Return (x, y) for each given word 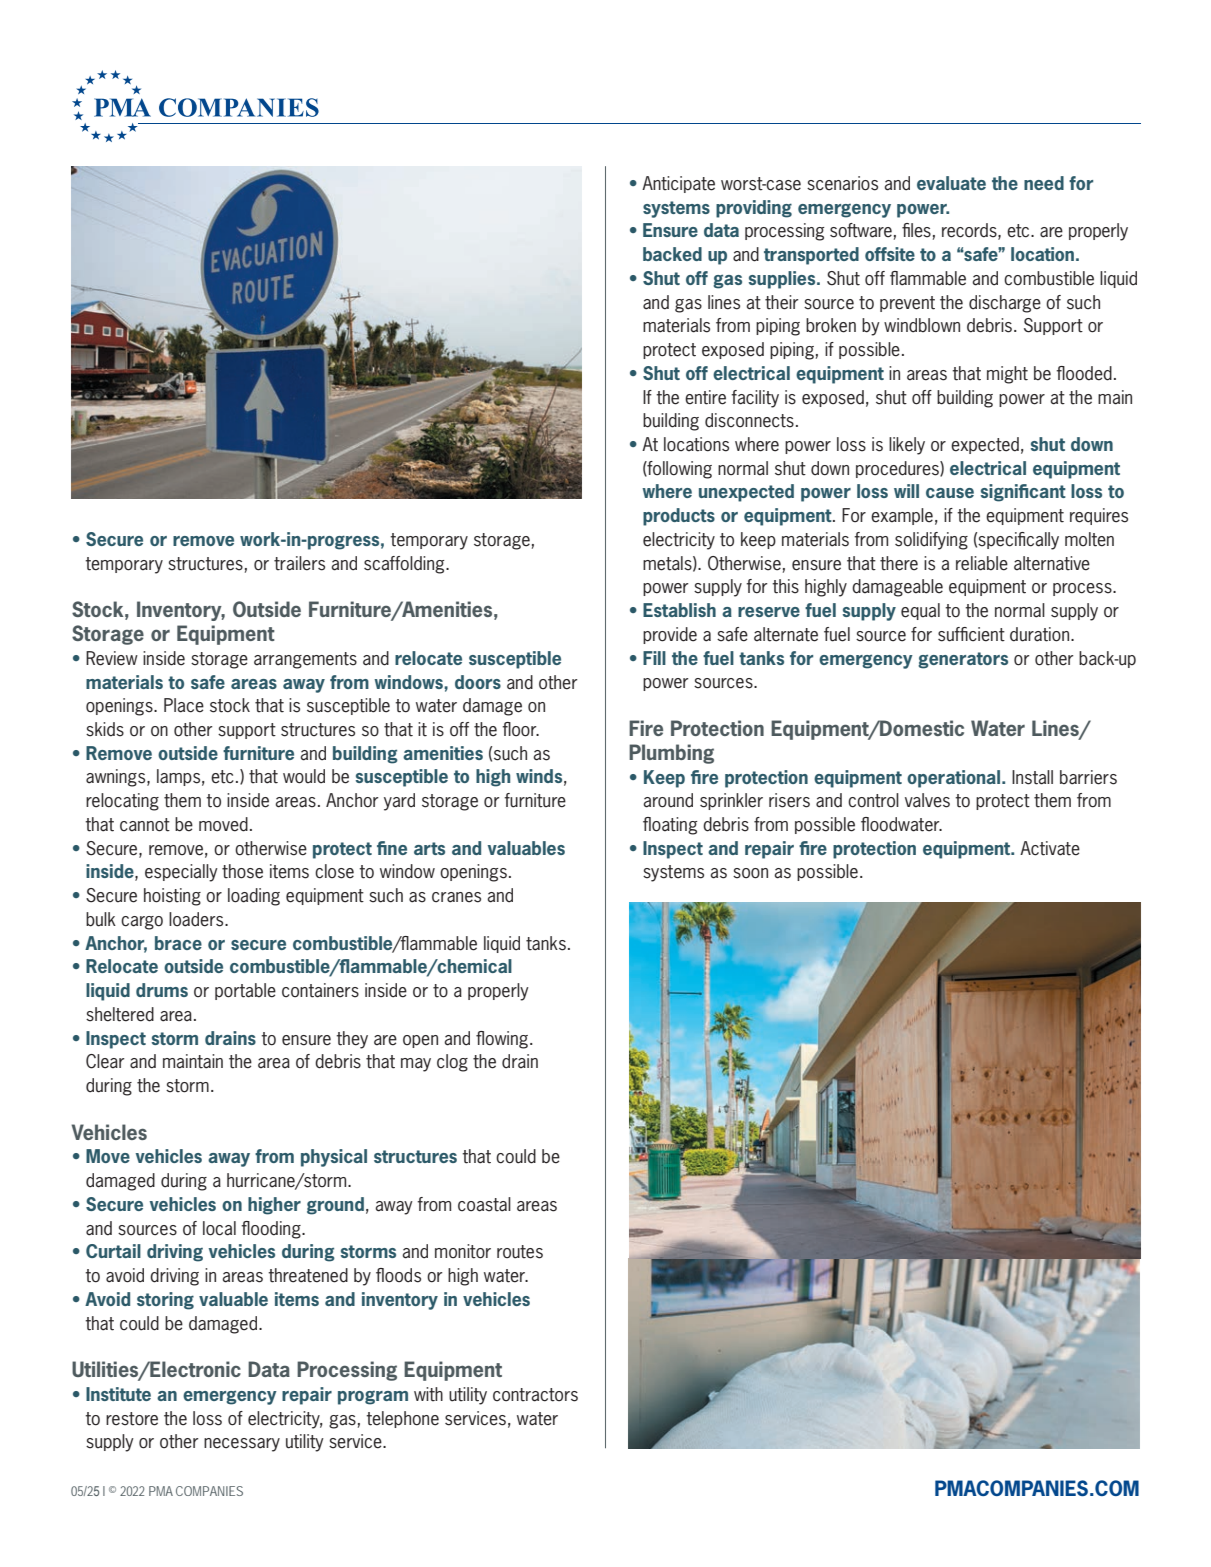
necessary (242, 1445)
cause (950, 493)
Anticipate (678, 184)
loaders (197, 919)
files (916, 230)
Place (184, 705)
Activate (1050, 848)
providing (754, 209)
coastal (484, 1204)
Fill (654, 658)
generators (963, 660)
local (219, 1228)
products (679, 517)
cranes (456, 897)
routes (520, 1252)
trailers (299, 563)
